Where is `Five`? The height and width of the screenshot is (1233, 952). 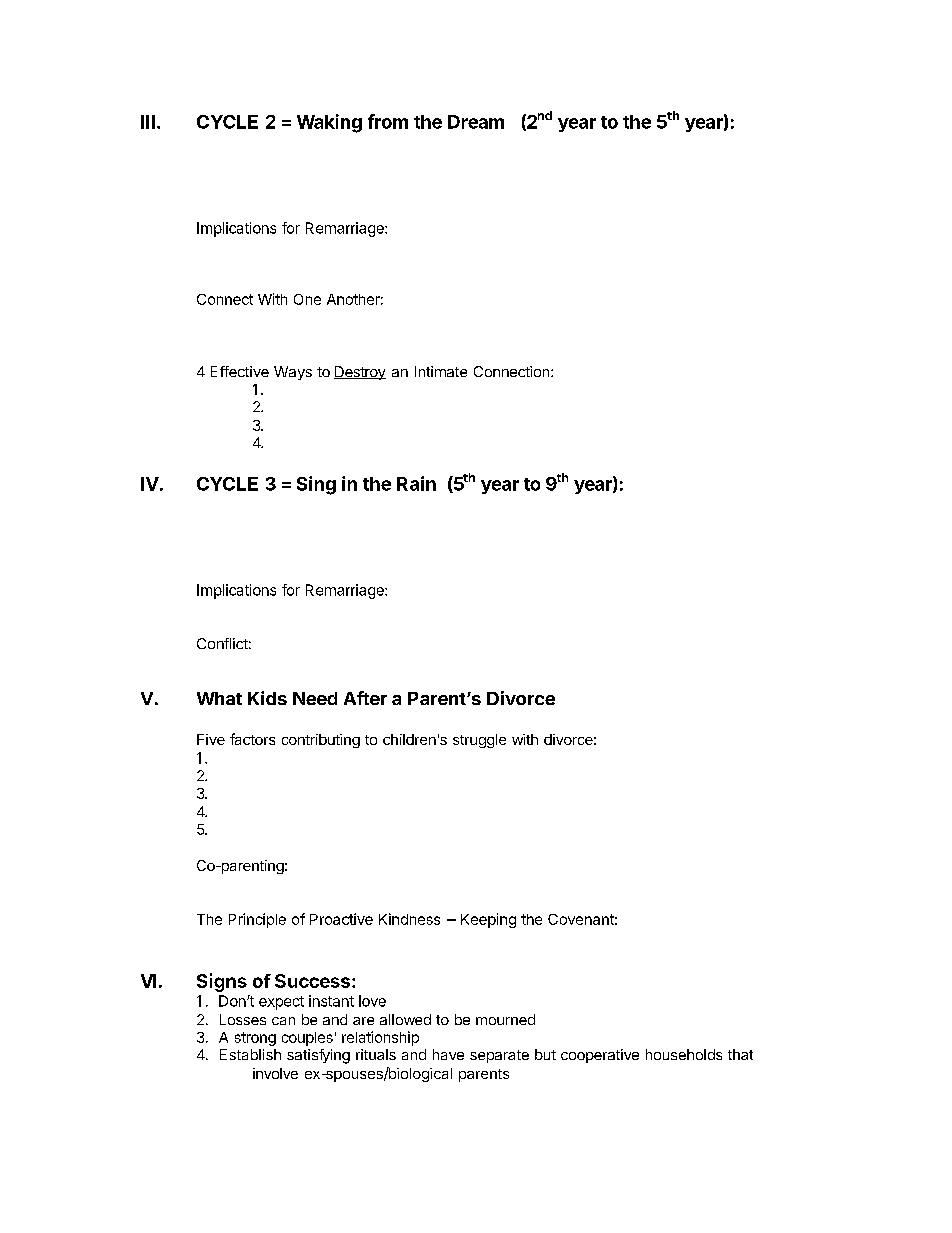 Five is located at coordinates (211, 739).
